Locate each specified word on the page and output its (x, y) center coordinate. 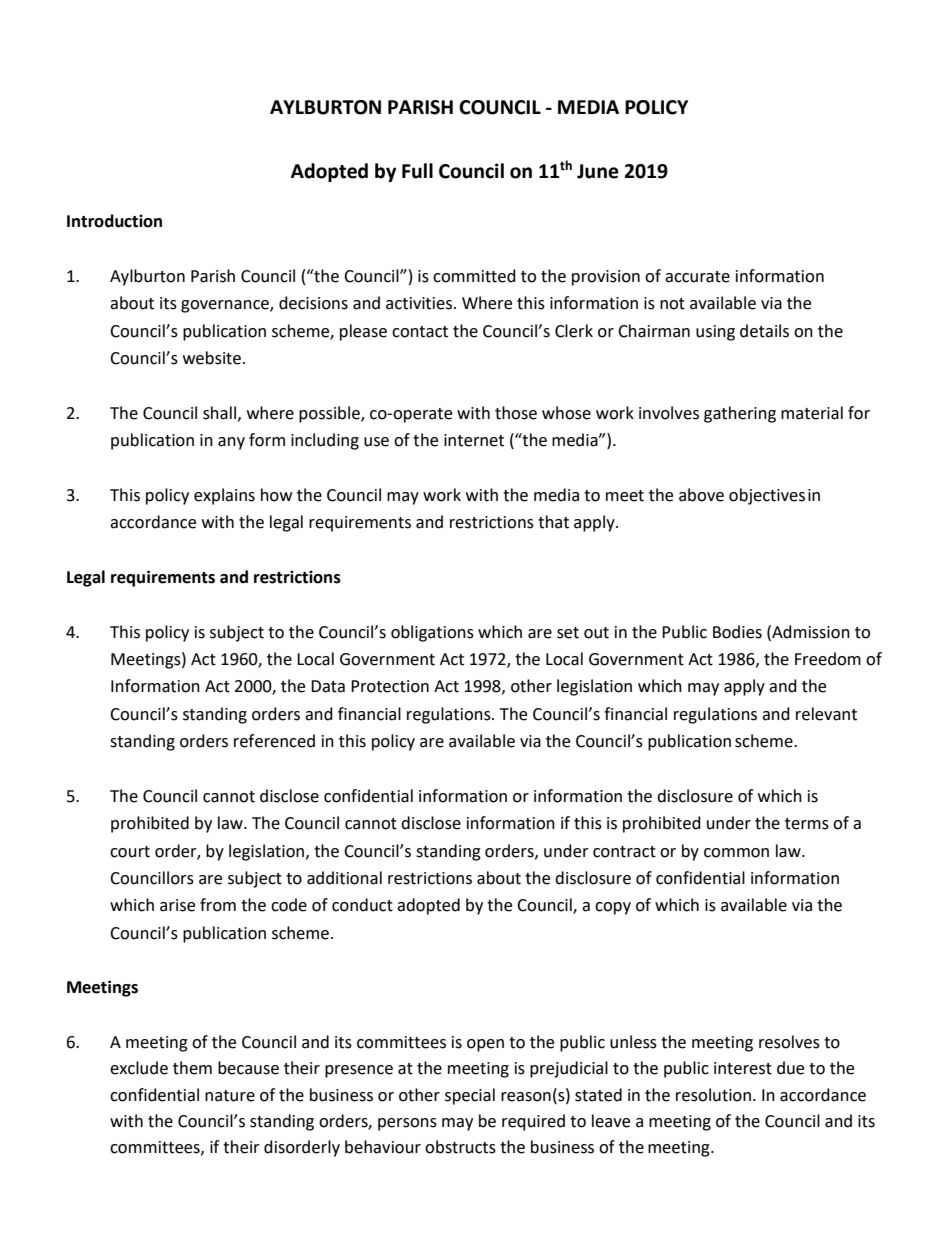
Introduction (114, 221)
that (553, 522)
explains (224, 496)
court (130, 852)
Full (417, 171)
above (701, 495)
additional (344, 878)
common (736, 853)
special (470, 1096)
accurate (697, 277)
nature (230, 1096)
